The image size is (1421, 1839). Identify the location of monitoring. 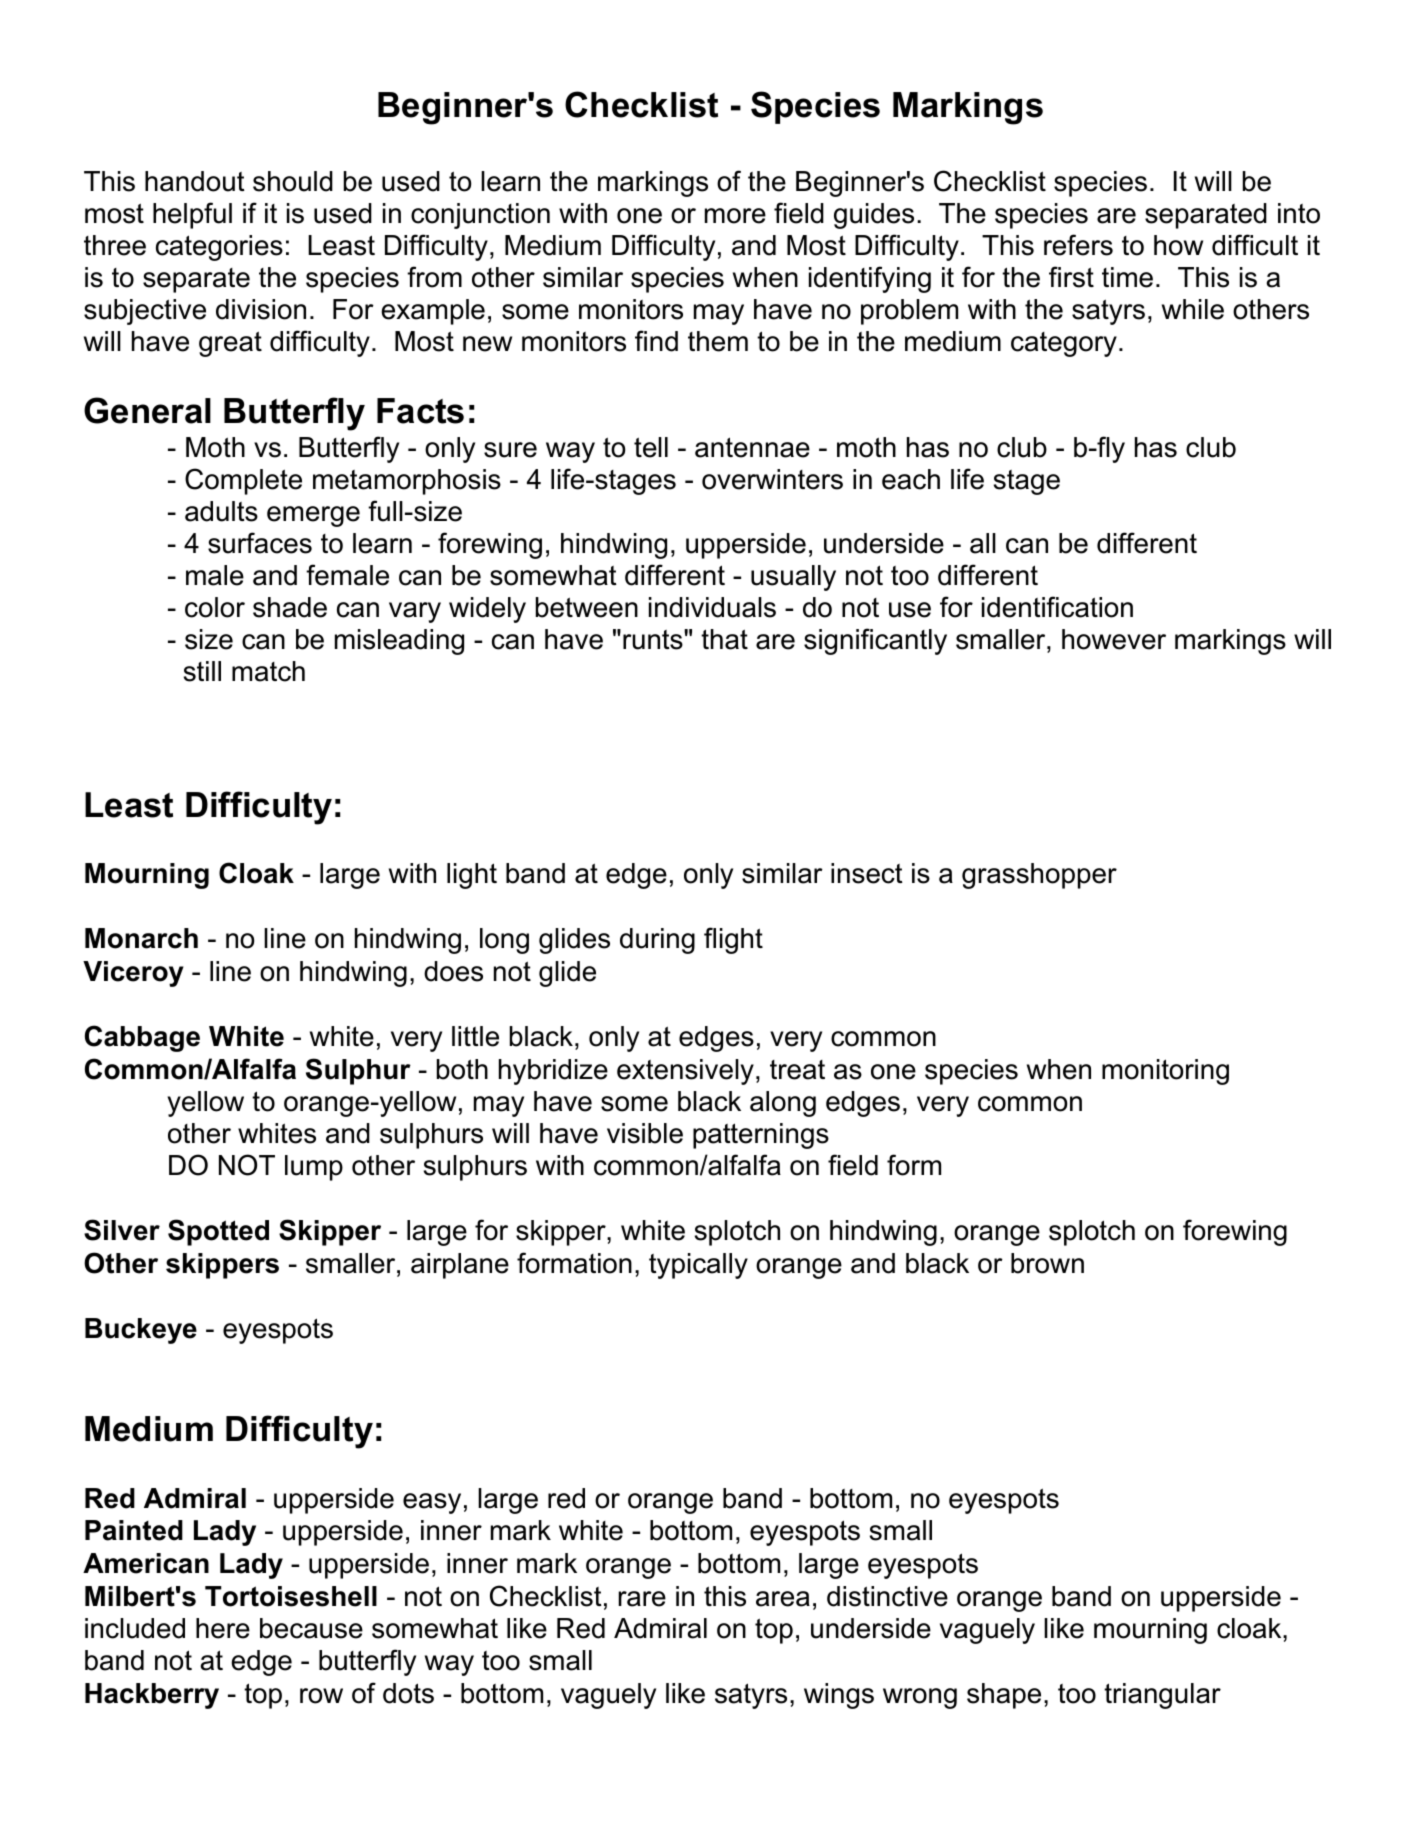
(1165, 1072).
